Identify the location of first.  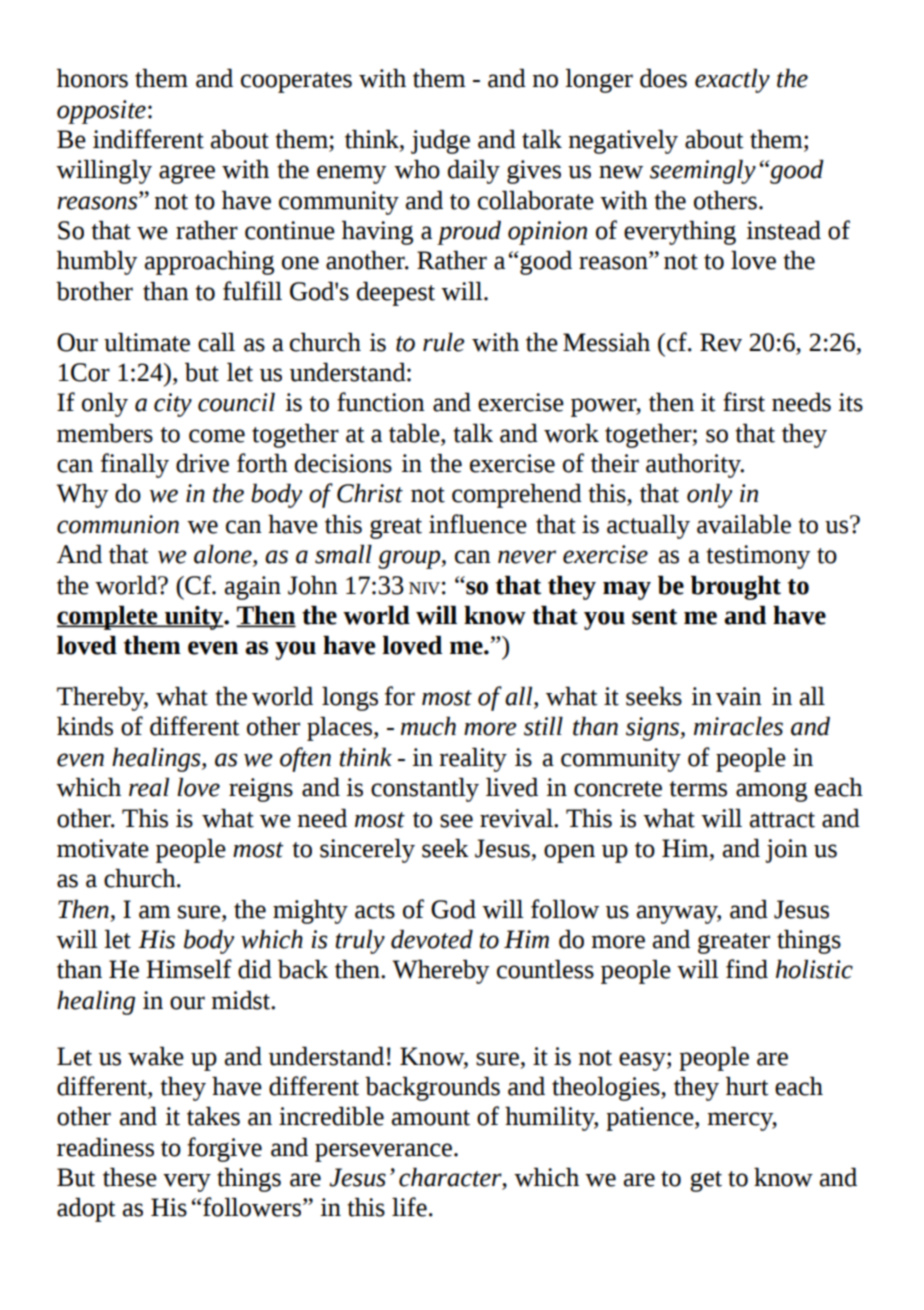
(744, 402).
